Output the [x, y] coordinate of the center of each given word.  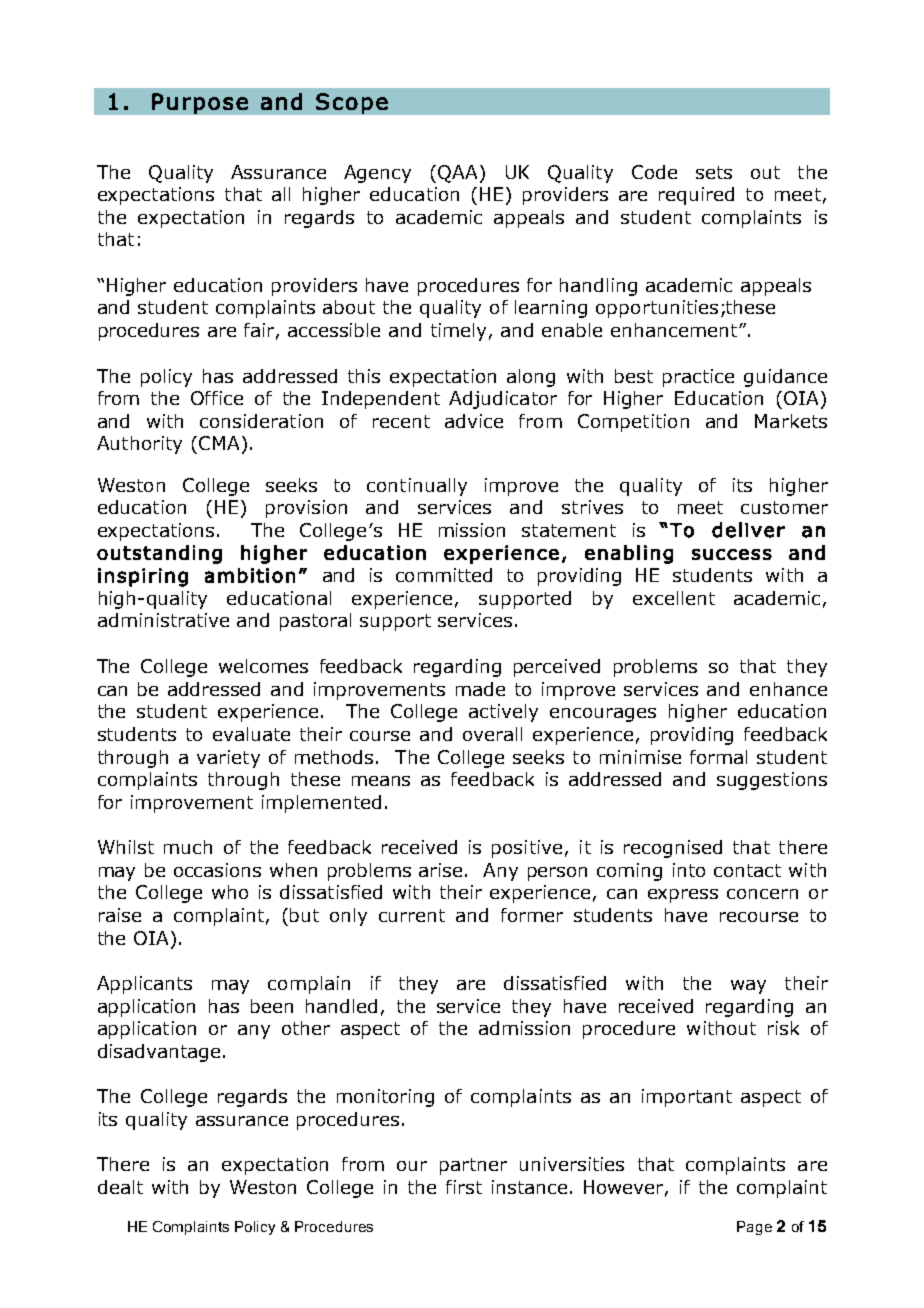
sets [714, 172]
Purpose [200, 103]
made [480, 689]
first [464, 1187]
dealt [120, 1187]
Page [754, 1228]
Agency [377, 174]
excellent [674, 598]
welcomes [263, 666]
